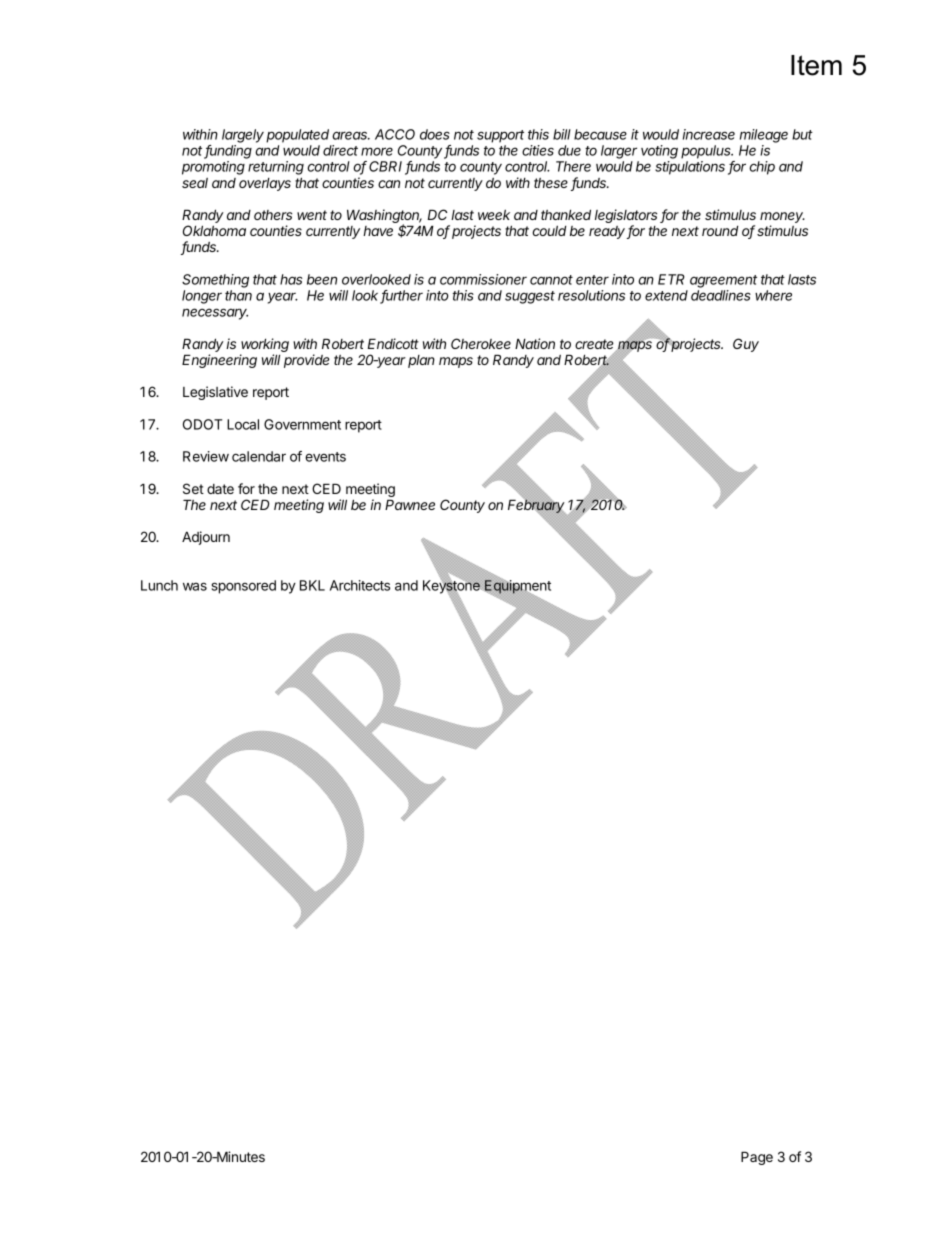  I want to click on Cherokee, so click(481, 343).
